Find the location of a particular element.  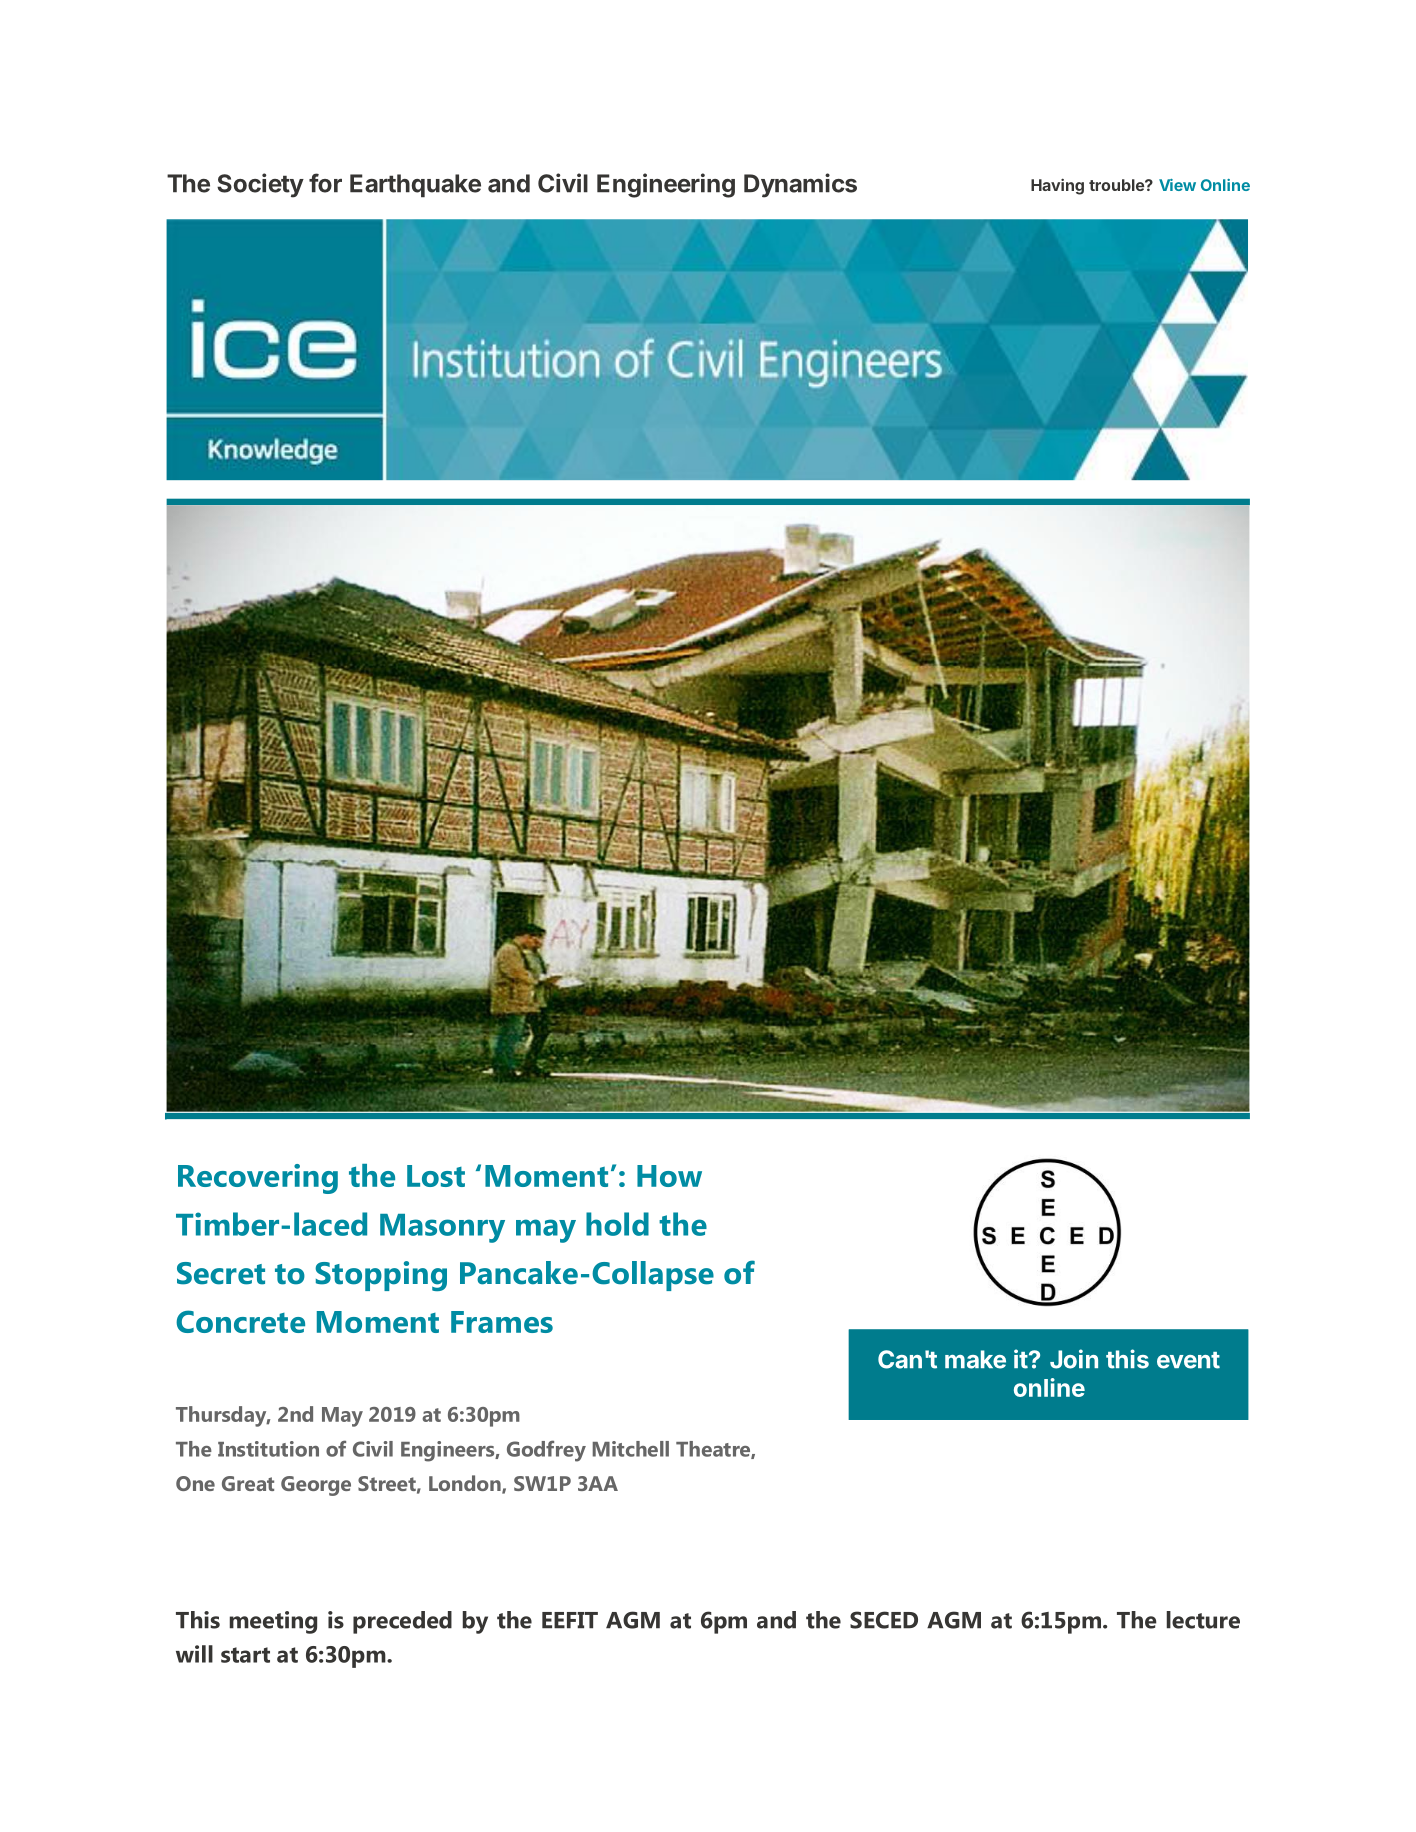

Theatre is located at coordinates (714, 1450).
